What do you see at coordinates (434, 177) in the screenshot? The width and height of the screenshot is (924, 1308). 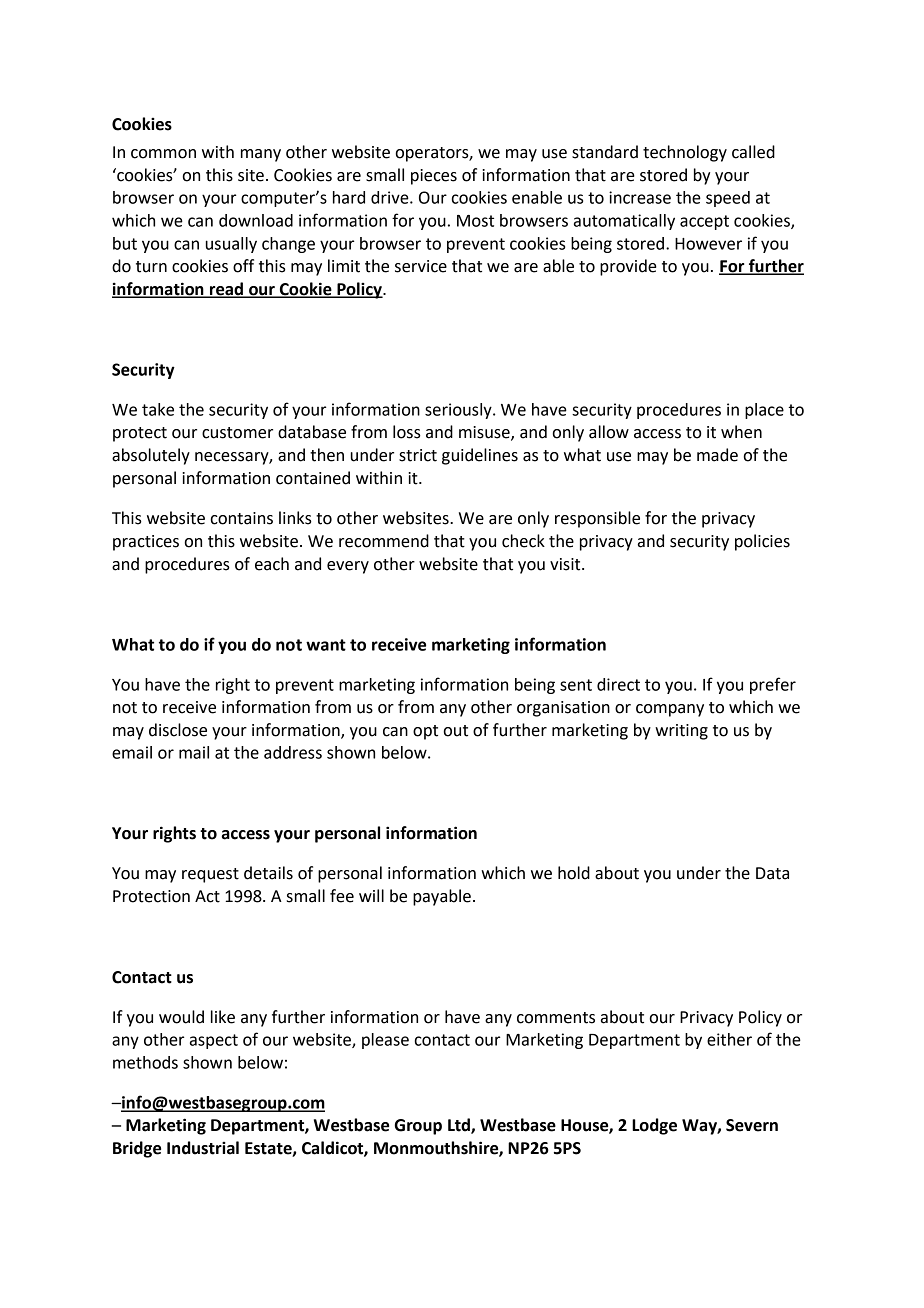 I see `pieces` at bounding box center [434, 177].
